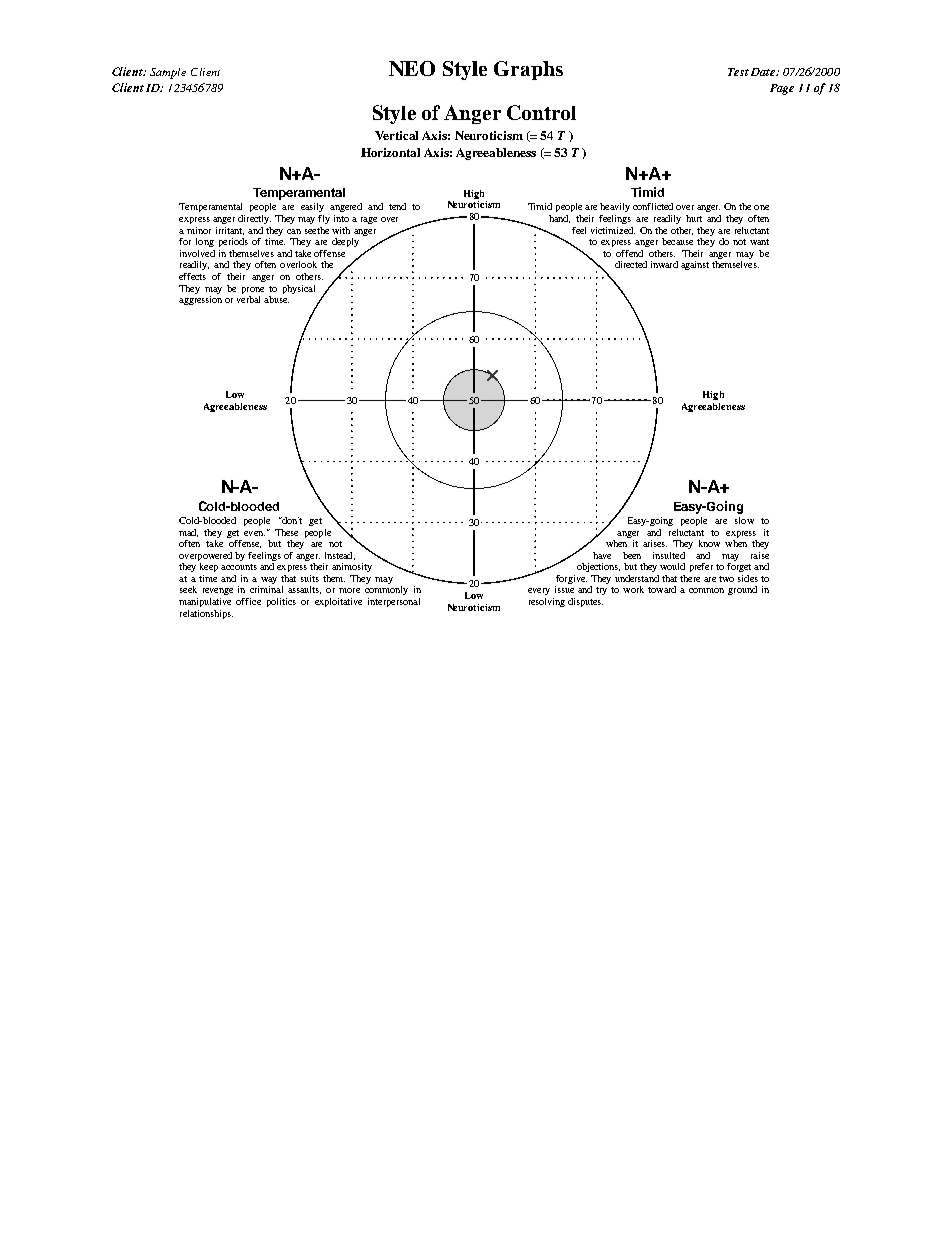  What do you see at coordinates (602, 555) in the image?
I see `have` at bounding box center [602, 555].
